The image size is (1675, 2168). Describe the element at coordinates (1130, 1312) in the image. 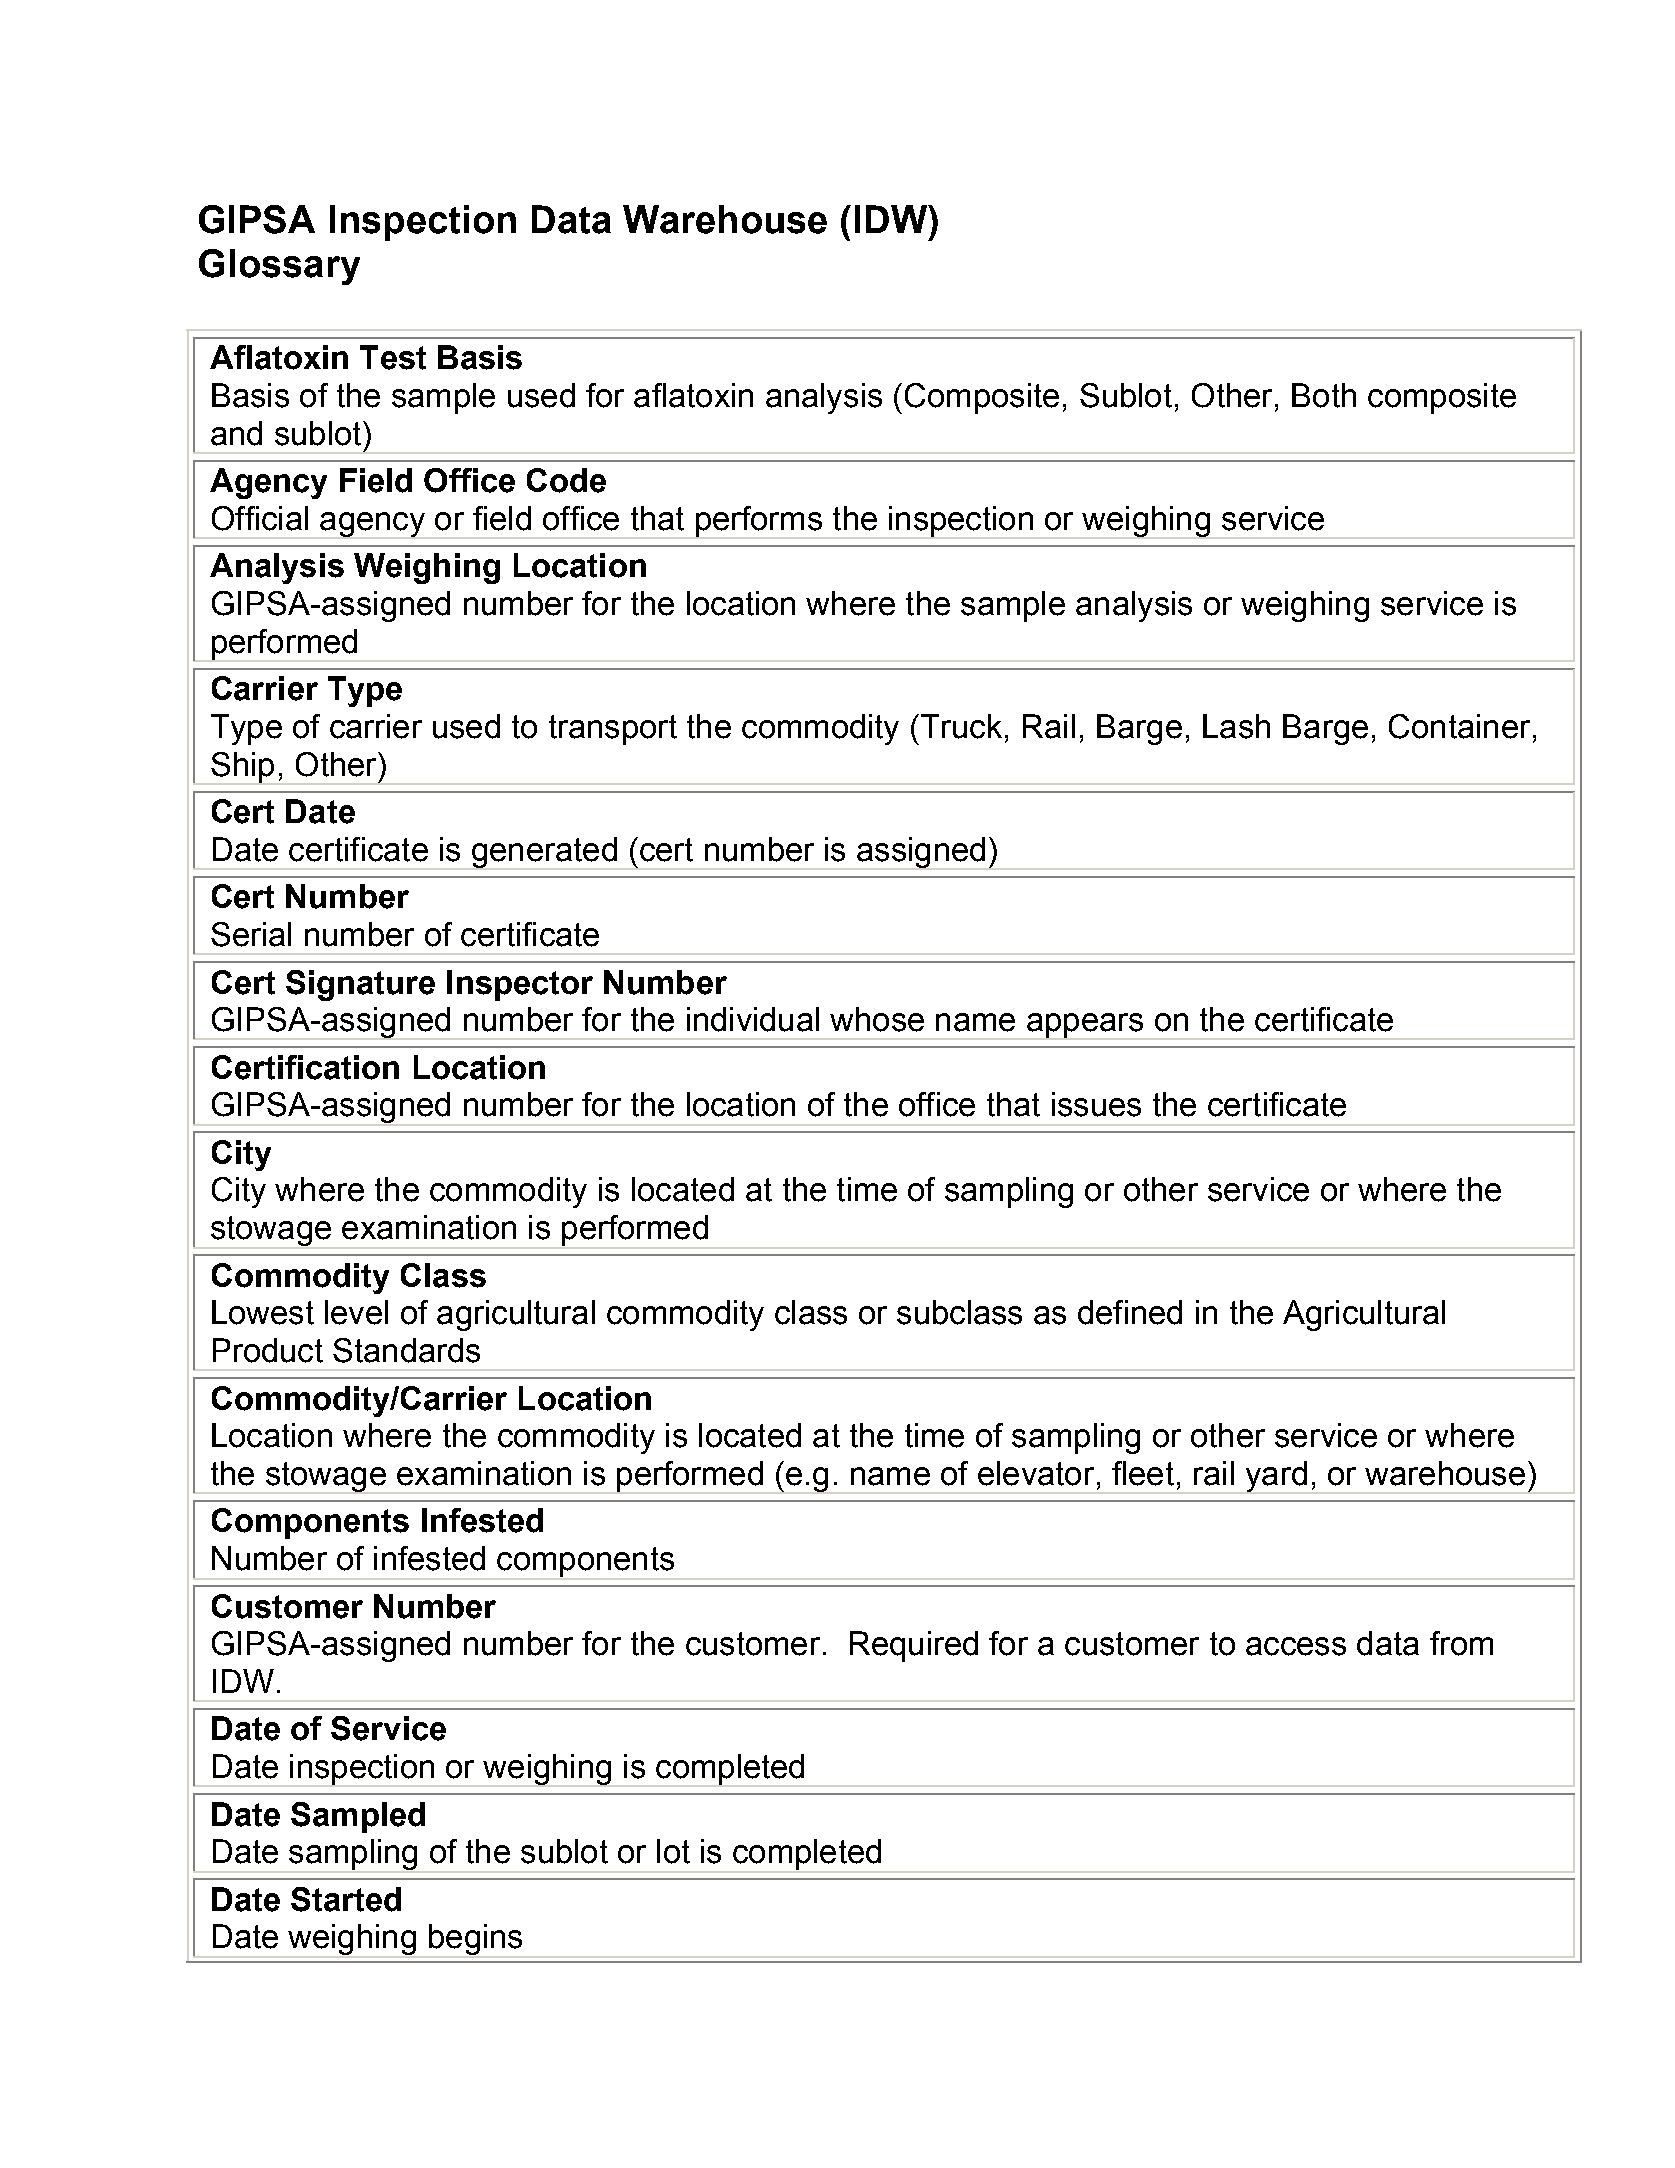

I see `defined` at that location.
